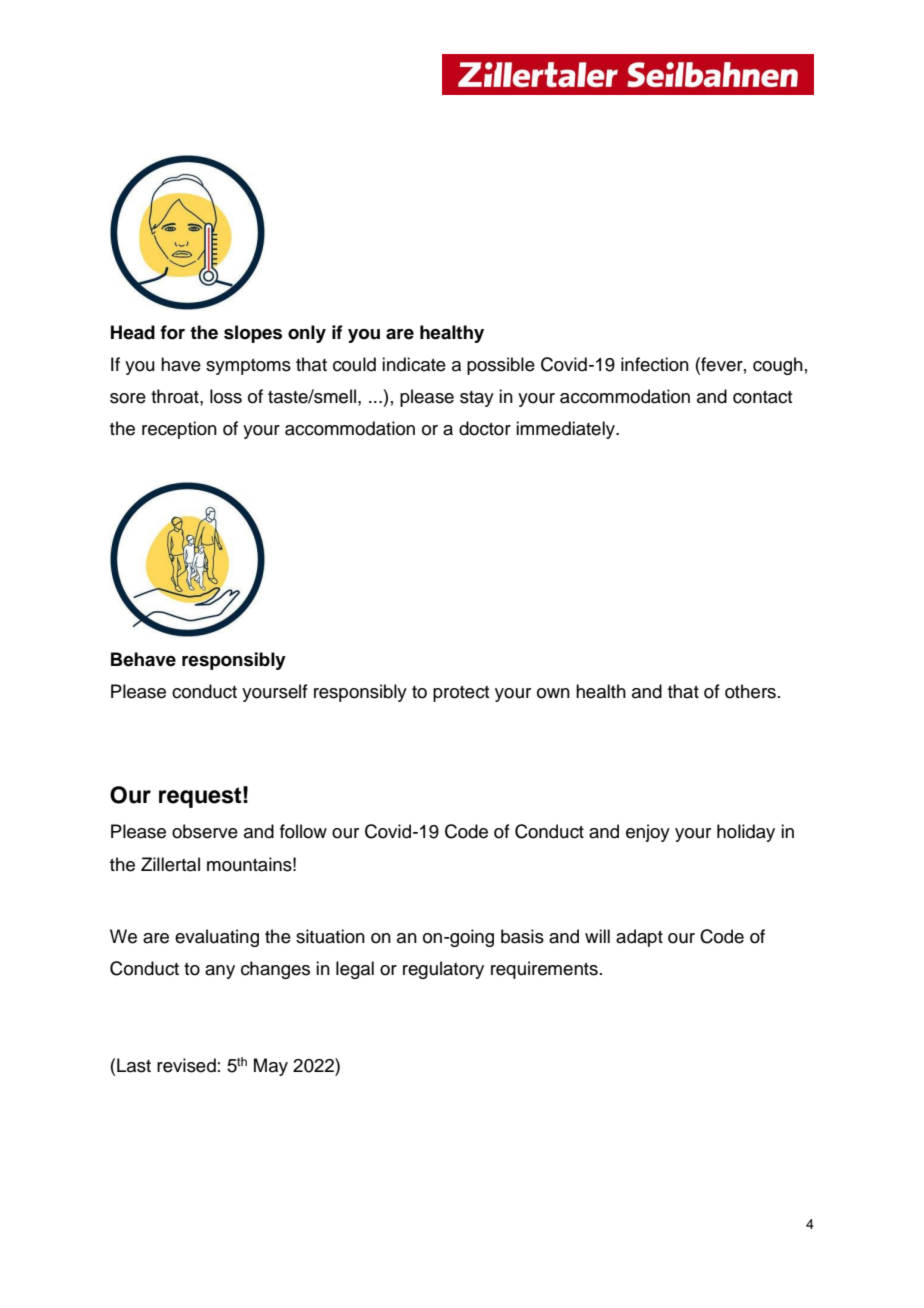 This image has width=924, height=1308. What do you see at coordinates (248, 367) in the image?
I see `symptoms` at bounding box center [248, 367].
